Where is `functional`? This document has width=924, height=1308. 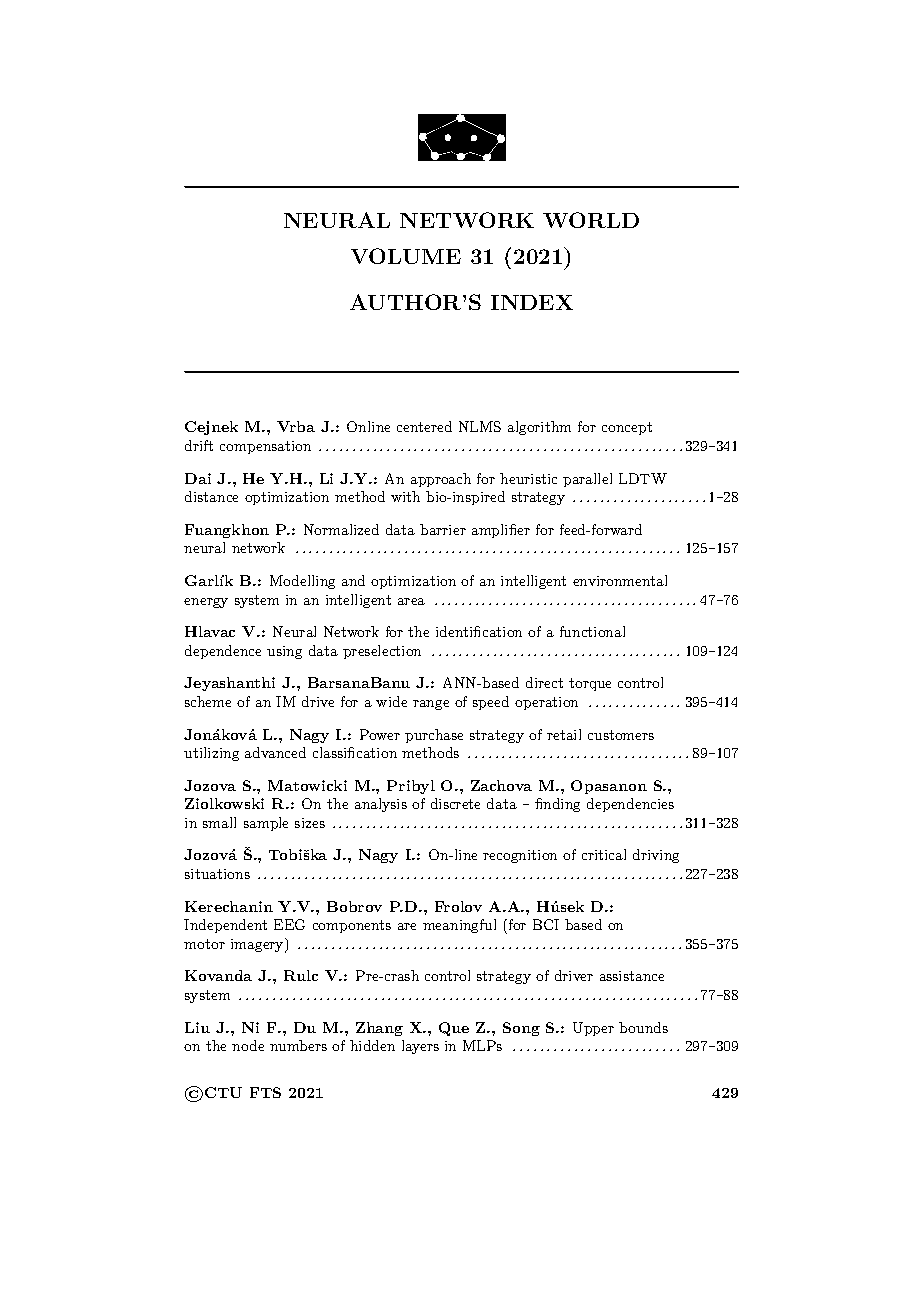 functional is located at coordinates (592, 631).
